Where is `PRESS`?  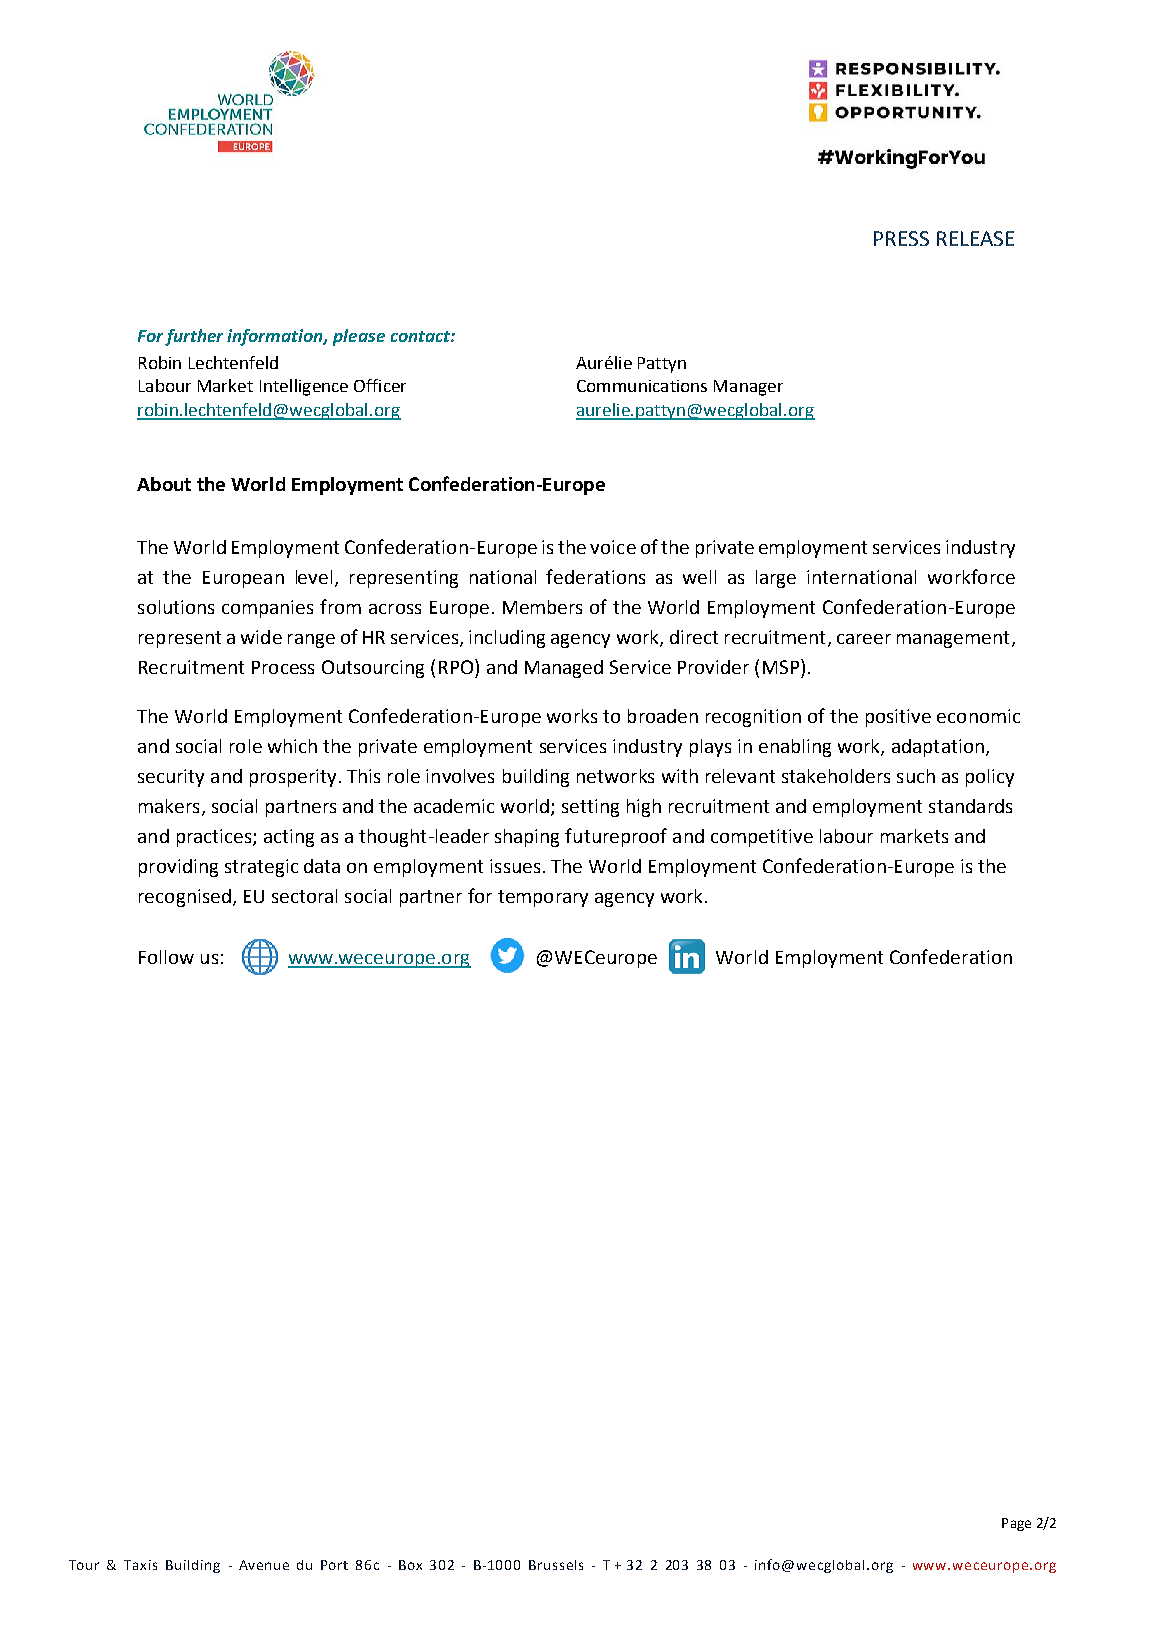
PRESS is located at coordinates (901, 238).
